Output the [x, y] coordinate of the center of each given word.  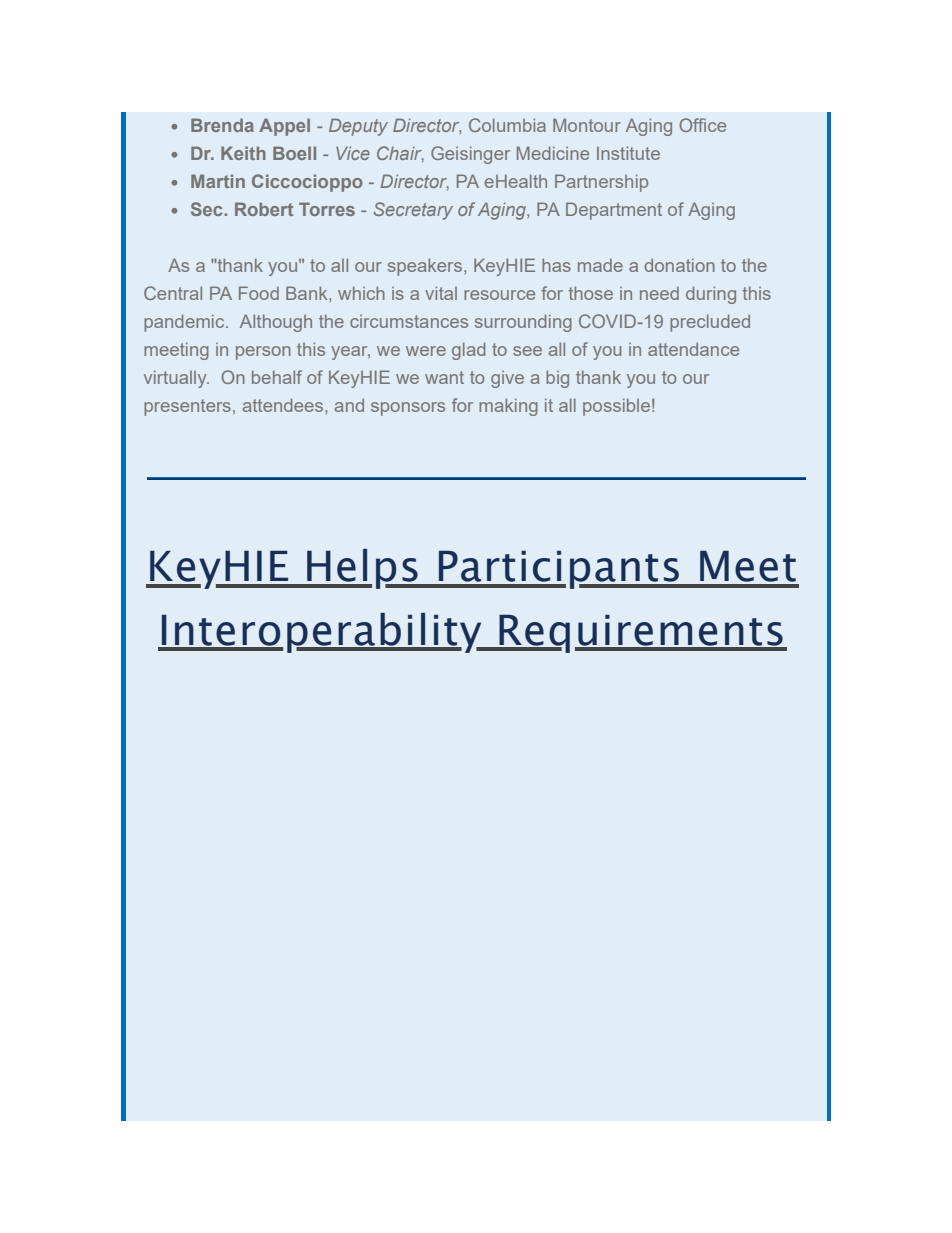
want [444, 377]
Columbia [507, 125]
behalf [277, 377]
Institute [628, 153]
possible [616, 407]
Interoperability [322, 633]
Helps [362, 569]
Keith [243, 153]
